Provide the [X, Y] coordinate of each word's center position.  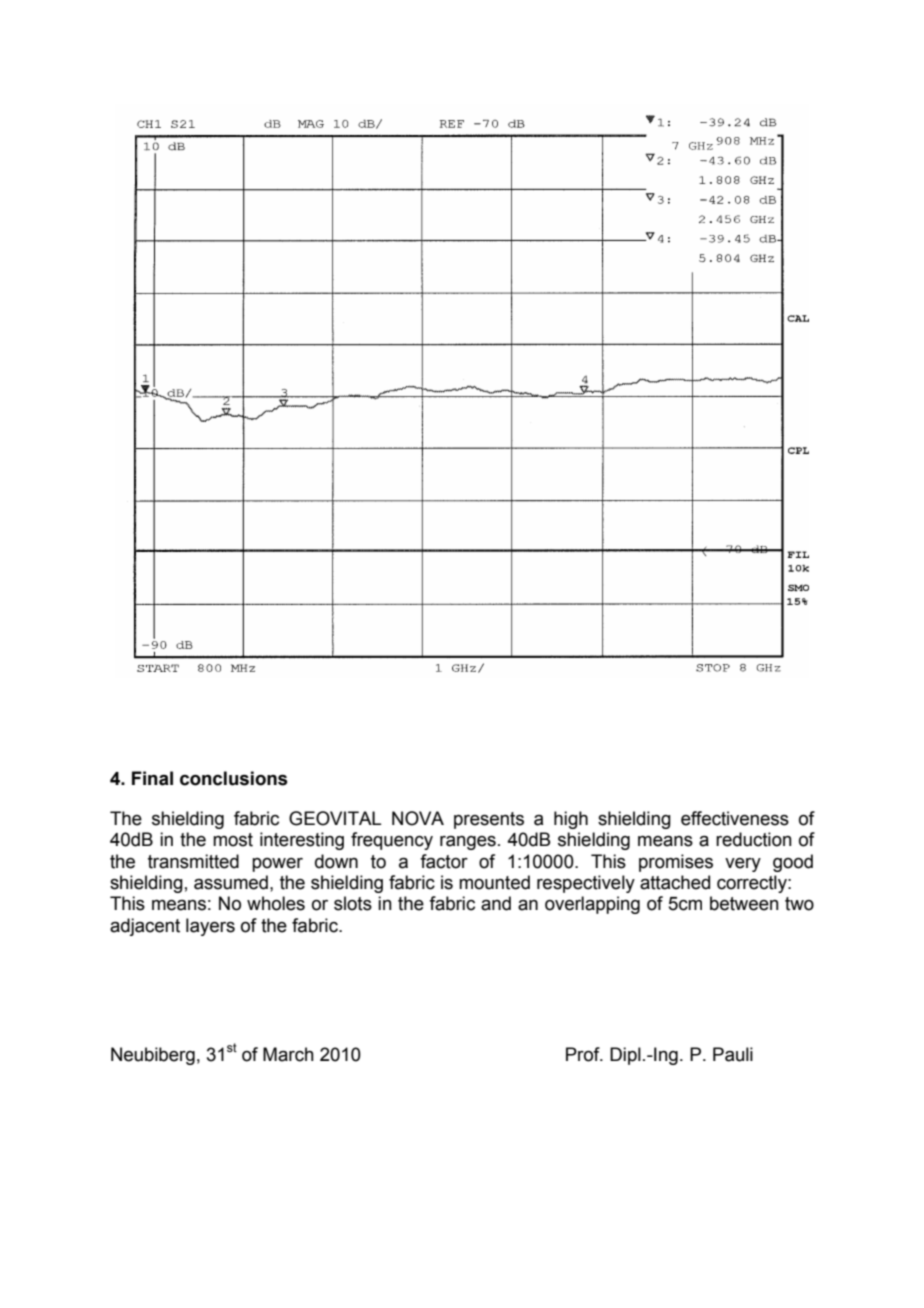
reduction [754, 839]
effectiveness [735, 818]
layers [210, 927]
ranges [468, 843]
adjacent [145, 927]
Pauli [733, 1054]
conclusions [234, 778]
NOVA [418, 818]
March [288, 1054]
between [744, 903]
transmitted [193, 861]
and [496, 903]
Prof [584, 1054]
